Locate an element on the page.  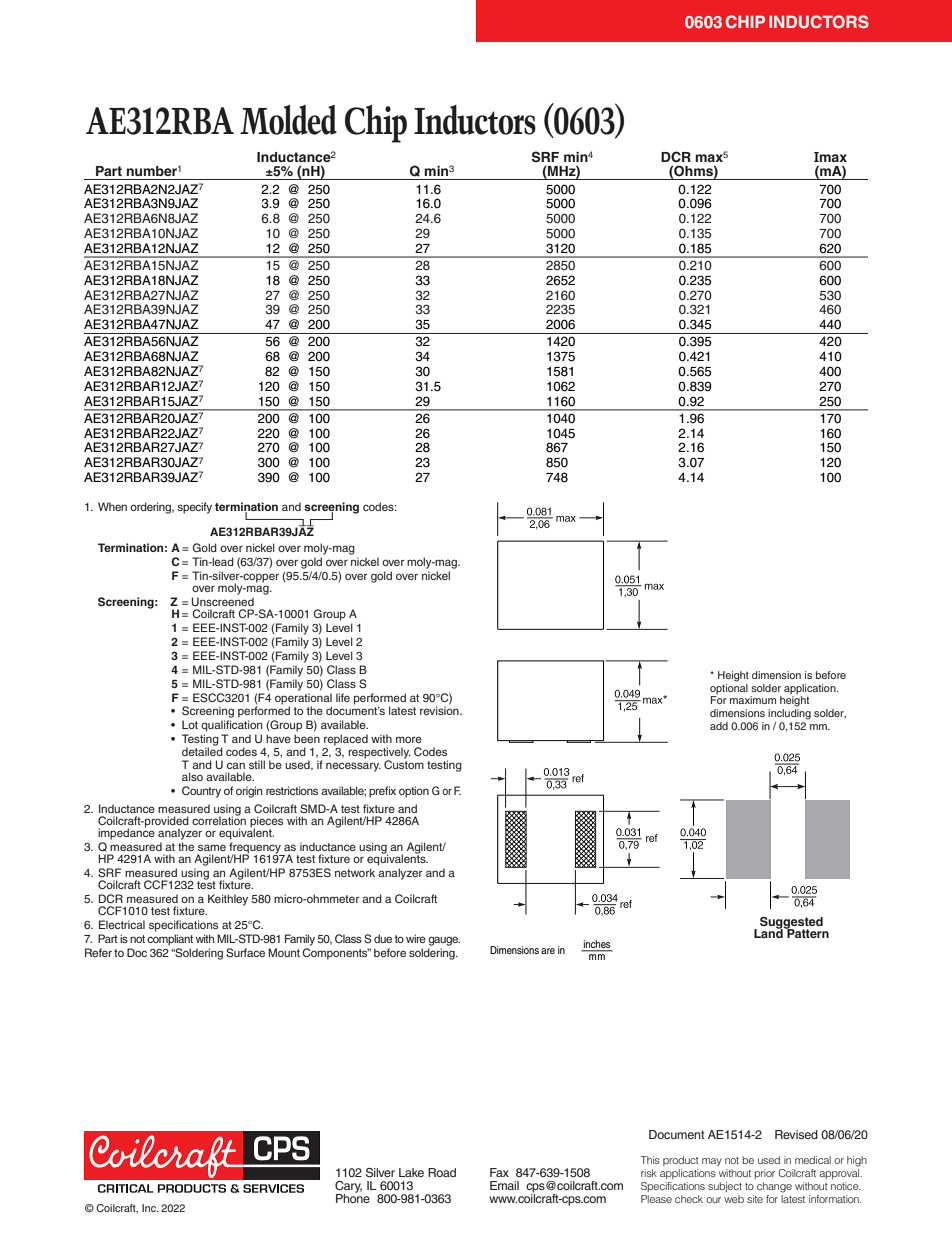
Phone is located at coordinates (353, 1197).
